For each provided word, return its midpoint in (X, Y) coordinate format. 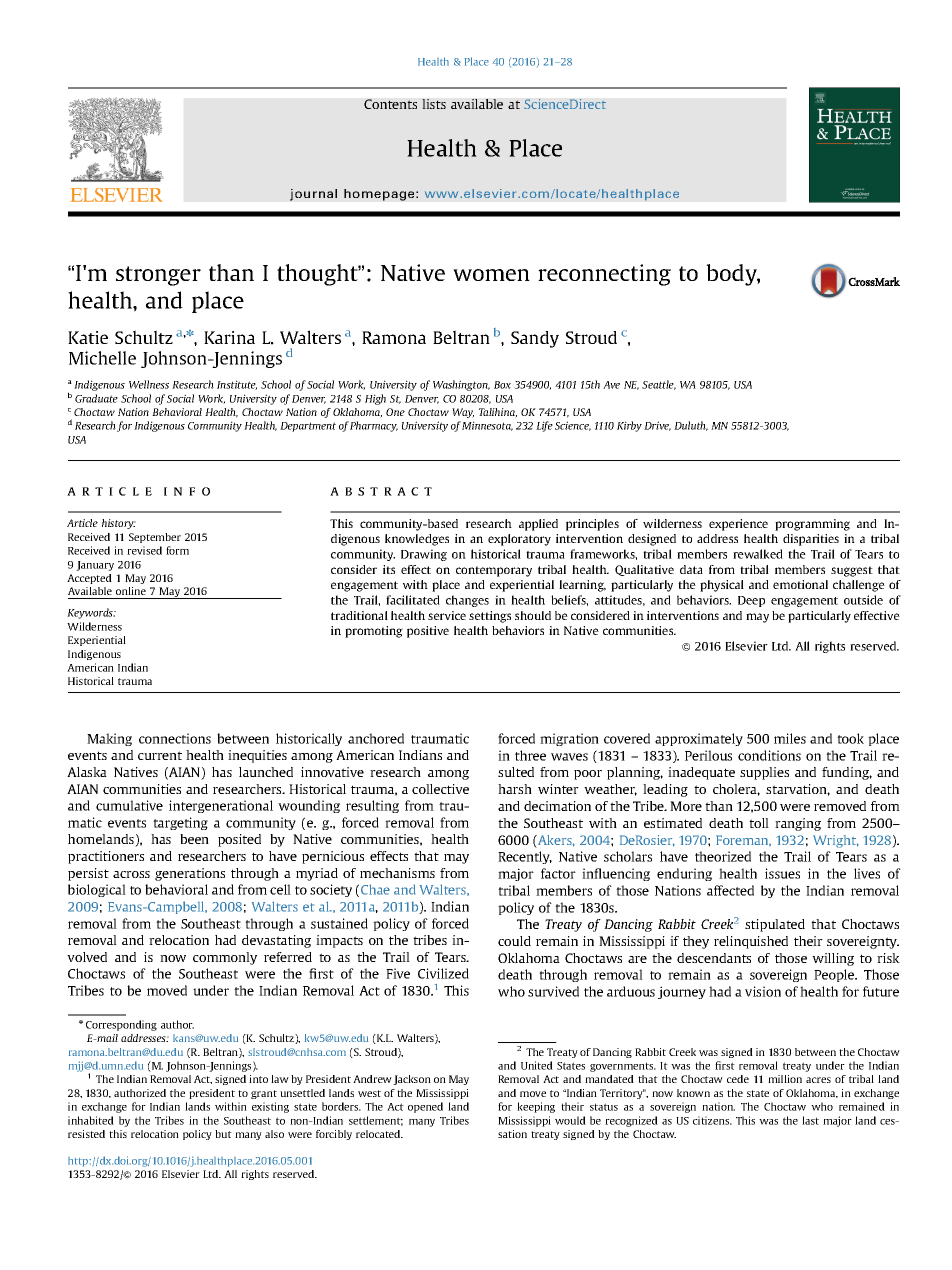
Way (463, 413)
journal (313, 195)
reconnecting (604, 275)
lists (434, 104)
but (223, 1134)
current (160, 755)
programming (812, 525)
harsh (515, 789)
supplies (764, 773)
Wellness (149, 384)
